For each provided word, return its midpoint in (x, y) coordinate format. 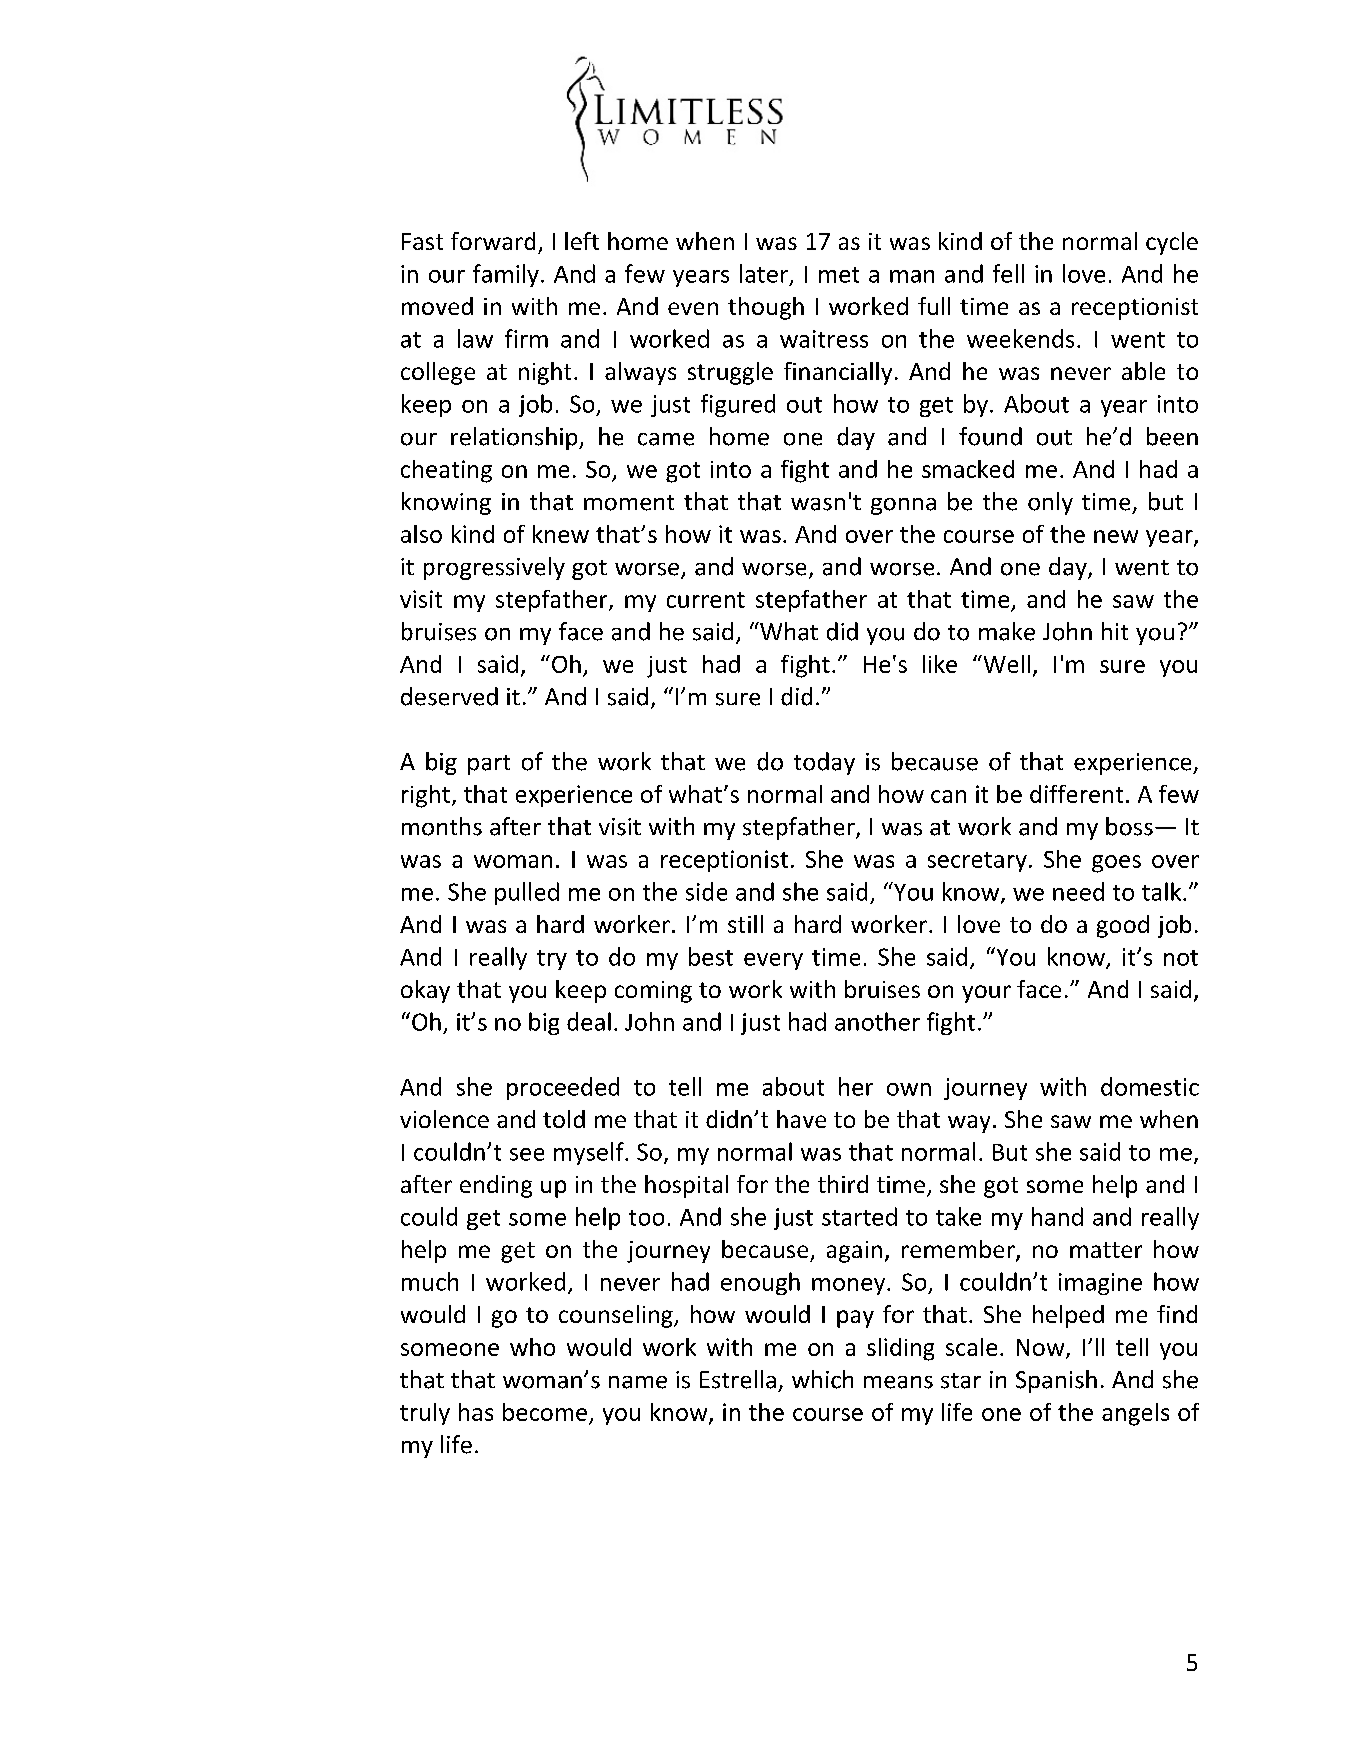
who (532, 1347)
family (506, 275)
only (1050, 503)
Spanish (1056, 1381)
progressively (494, 568)
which (822, 1379)
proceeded (563, 1088)
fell (1008, 273)
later (764, 273)
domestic (1150, 1086)
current (706, 600)
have (801, 1119)
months (442, 826)
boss (1129, 826)
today (824, 763)
